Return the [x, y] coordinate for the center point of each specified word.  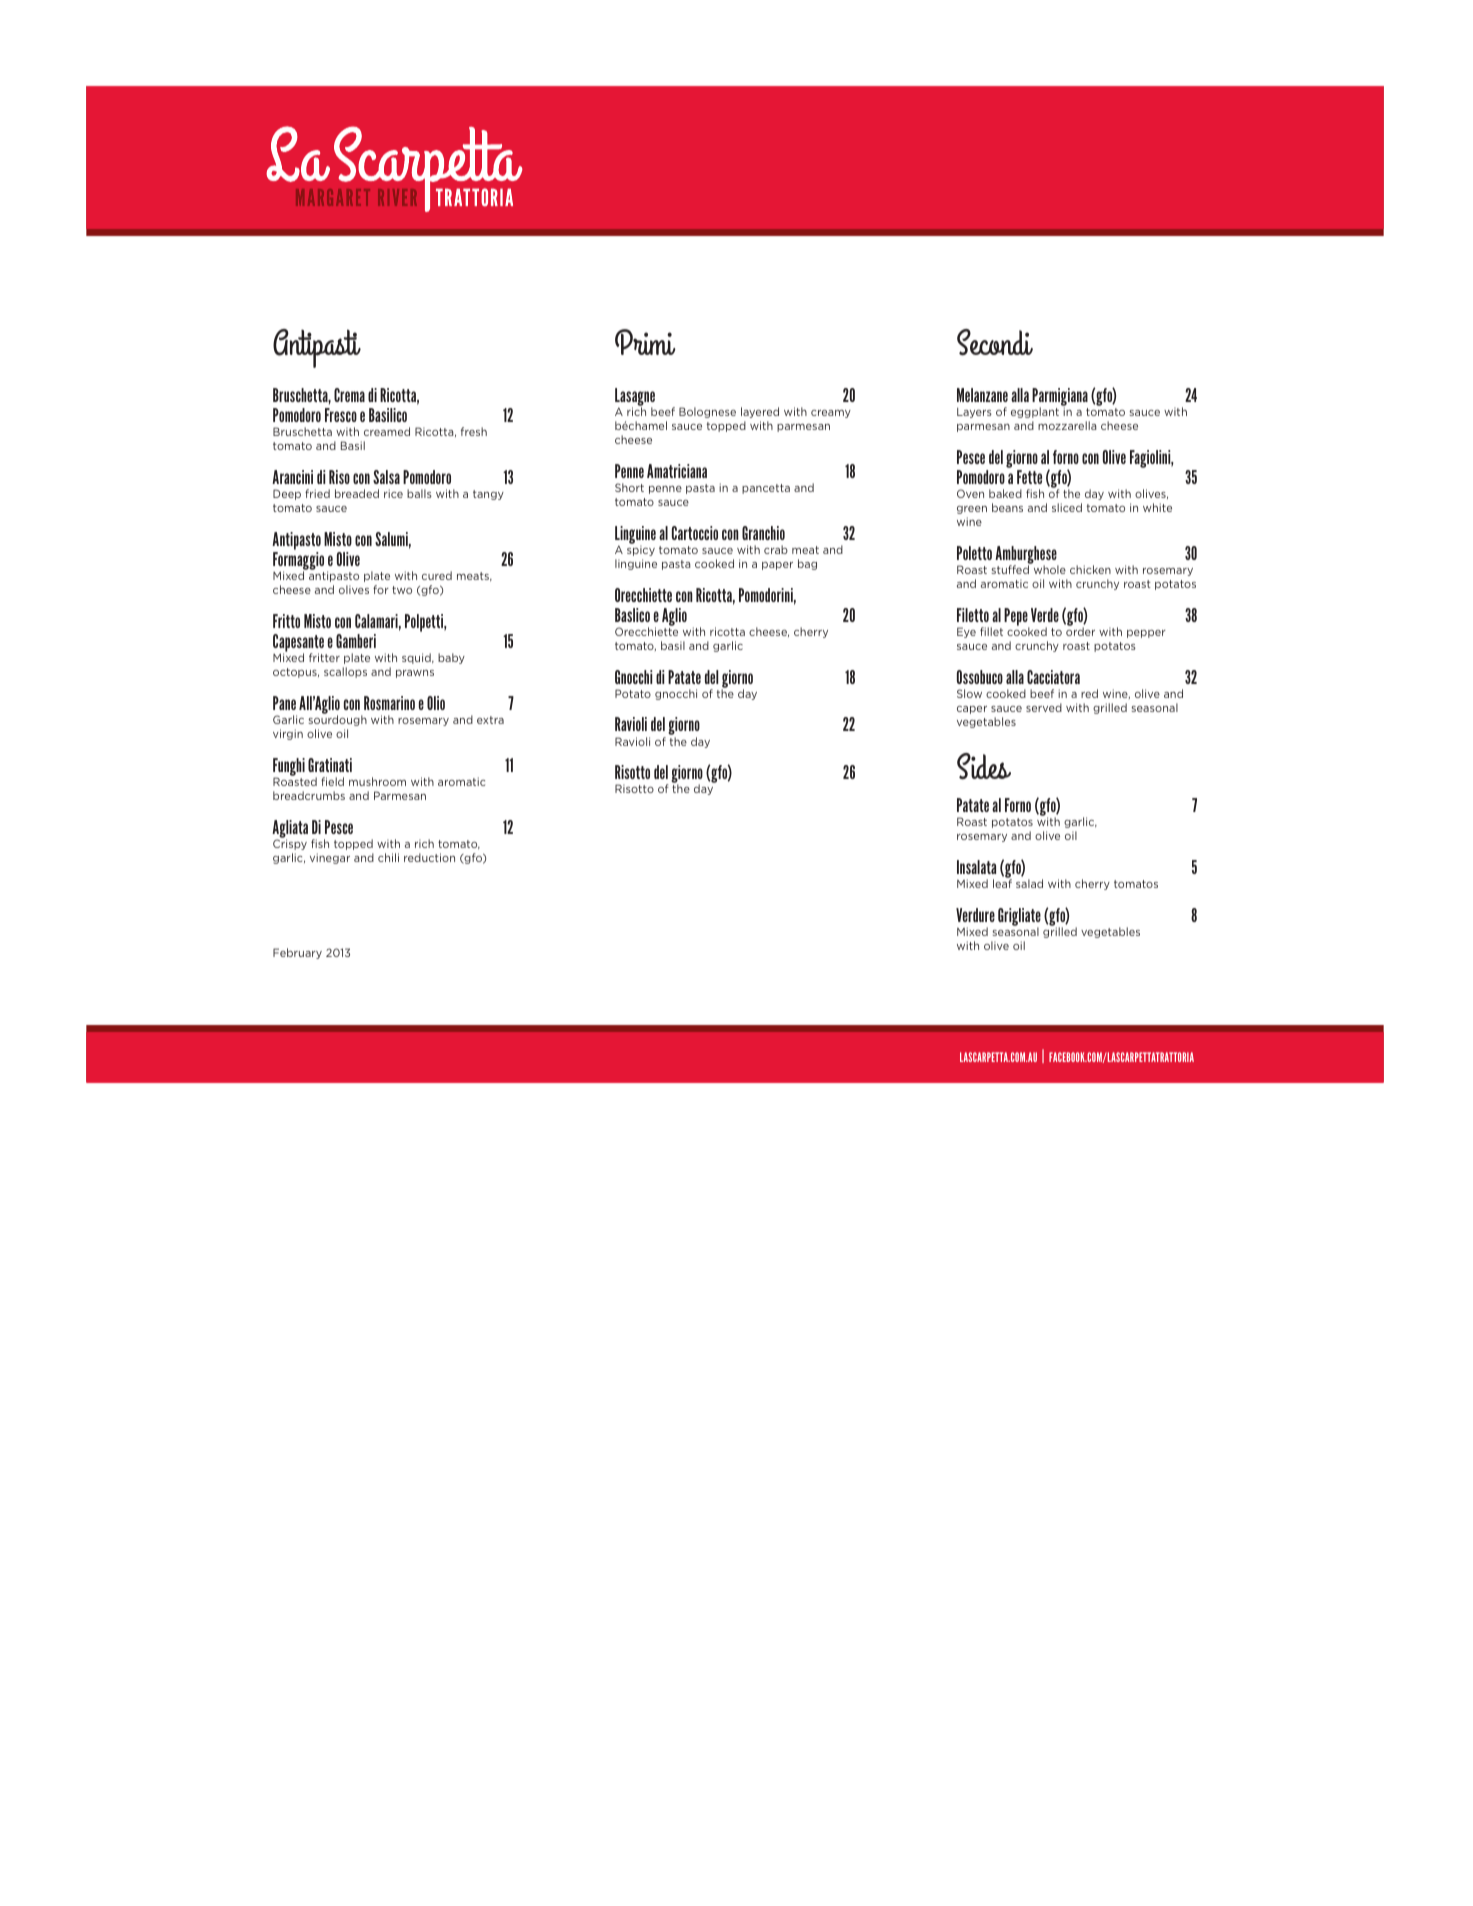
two [402, 590]
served [1044, 707]
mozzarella [1067, 425]
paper [777, 566]
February [297, 953]
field [332, 781]
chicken [1090, 569]
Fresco [341, 415]
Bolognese [707, 412]
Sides [984, 766]
